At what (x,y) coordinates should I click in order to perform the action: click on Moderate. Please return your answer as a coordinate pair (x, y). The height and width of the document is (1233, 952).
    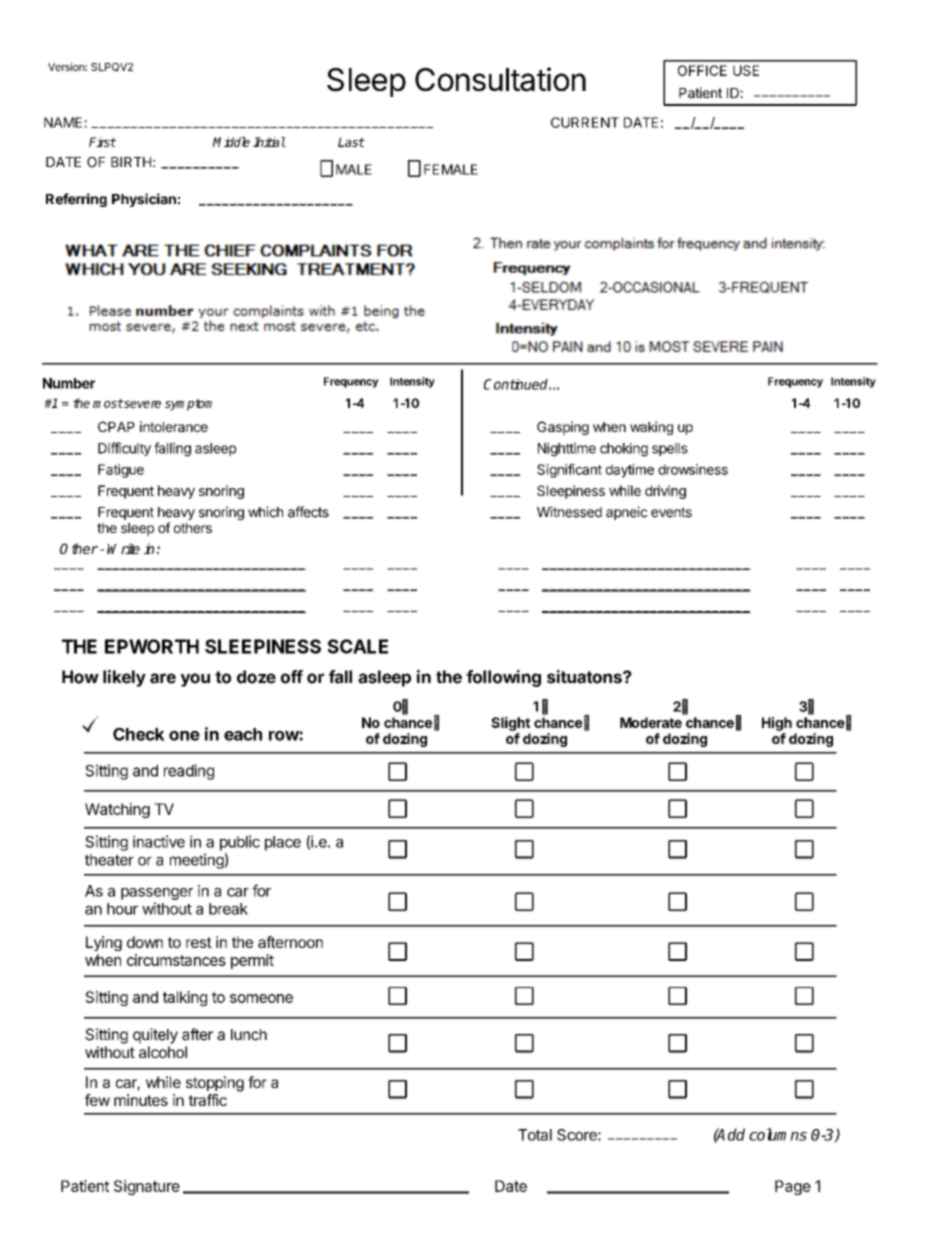
    Looking at the image, I should click on (651, 722).
